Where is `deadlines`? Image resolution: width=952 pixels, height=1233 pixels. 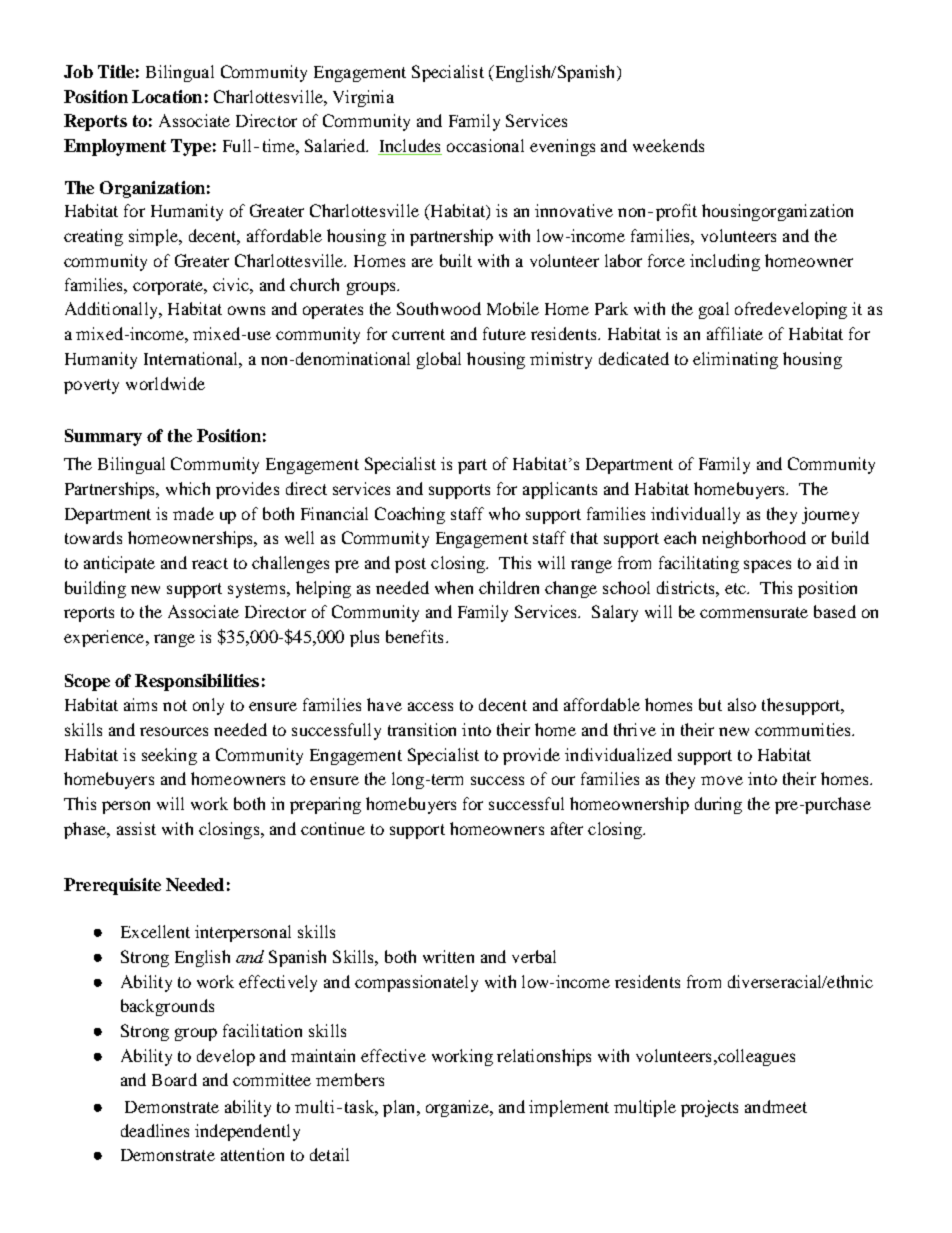 deadlines is located at coordinates (155, 1130).
